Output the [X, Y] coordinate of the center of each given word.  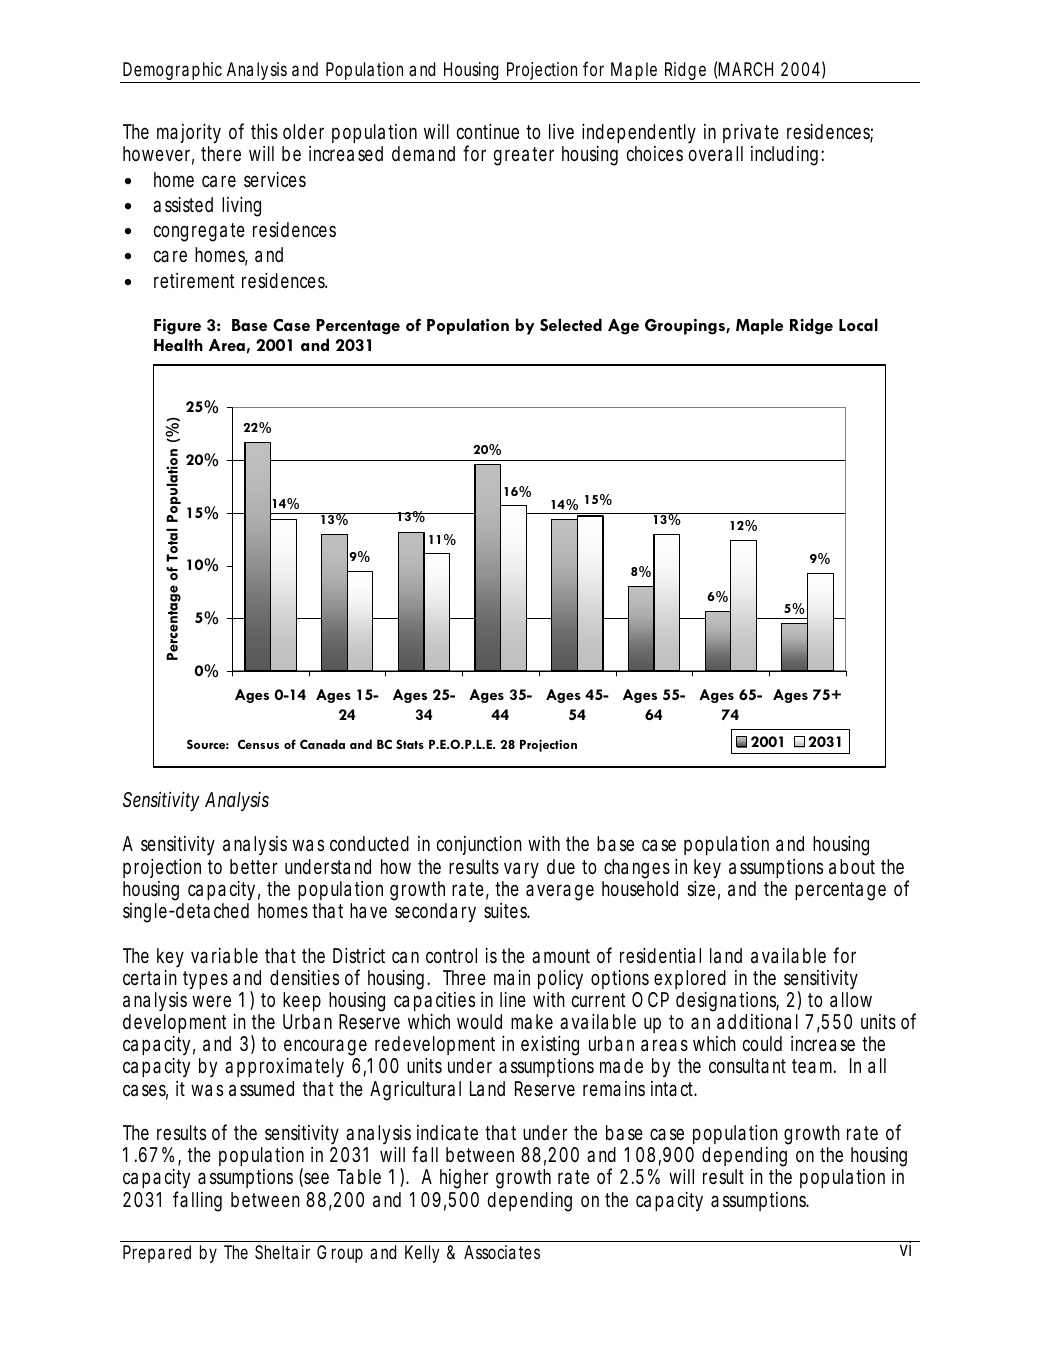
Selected [571, 324]
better [254, 866]
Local [858, 324]
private [751, 135]
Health [178, 344]
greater [524, 156]
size [703, 890]
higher [464, 1179]
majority [189, 135]
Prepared [157, 1254]
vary [521, 870]
